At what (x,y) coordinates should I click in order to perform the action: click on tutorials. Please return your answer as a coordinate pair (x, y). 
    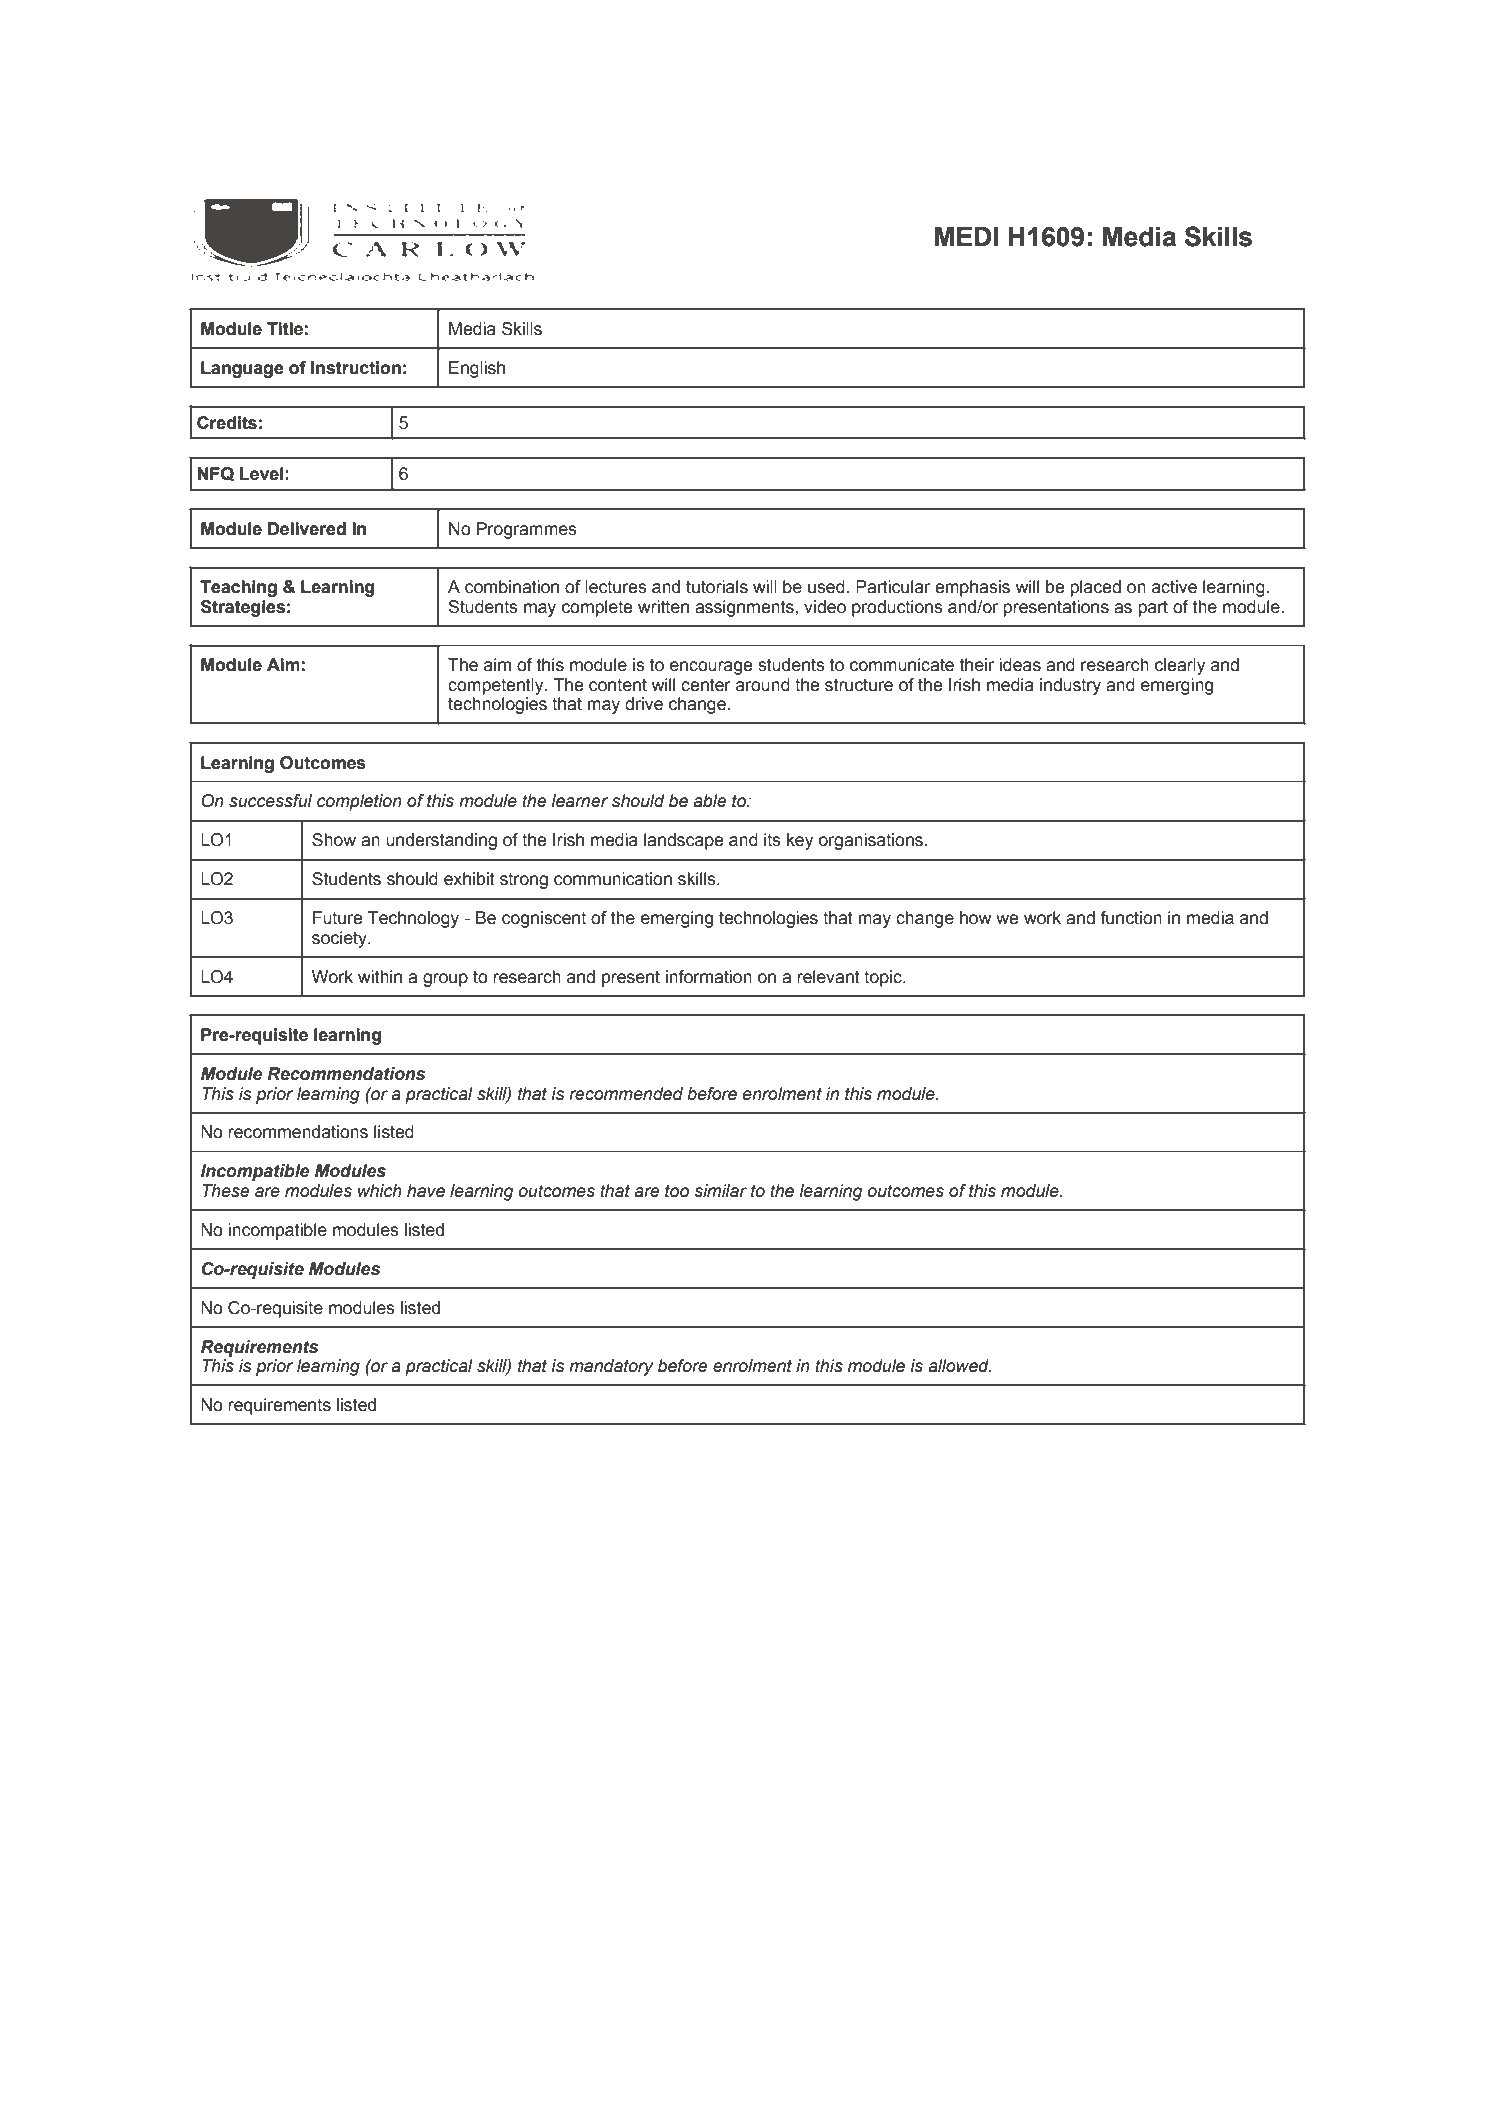
    Looking at the image, I should click on (717, 587).
